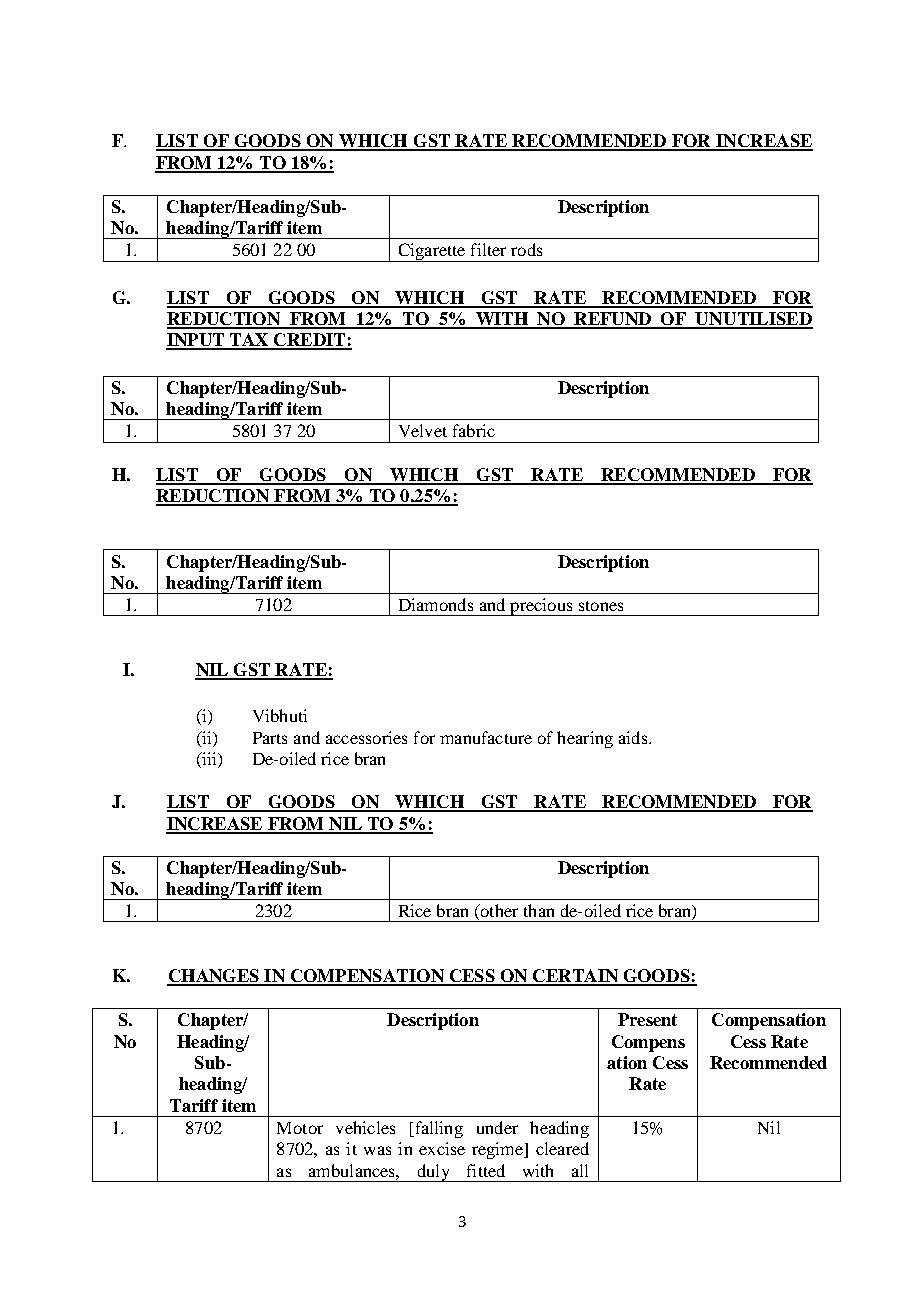 The width and height of the image is (924, 1308). Describe the element at coordinates (270, 738) in the image. I see `Parts` at that location.
